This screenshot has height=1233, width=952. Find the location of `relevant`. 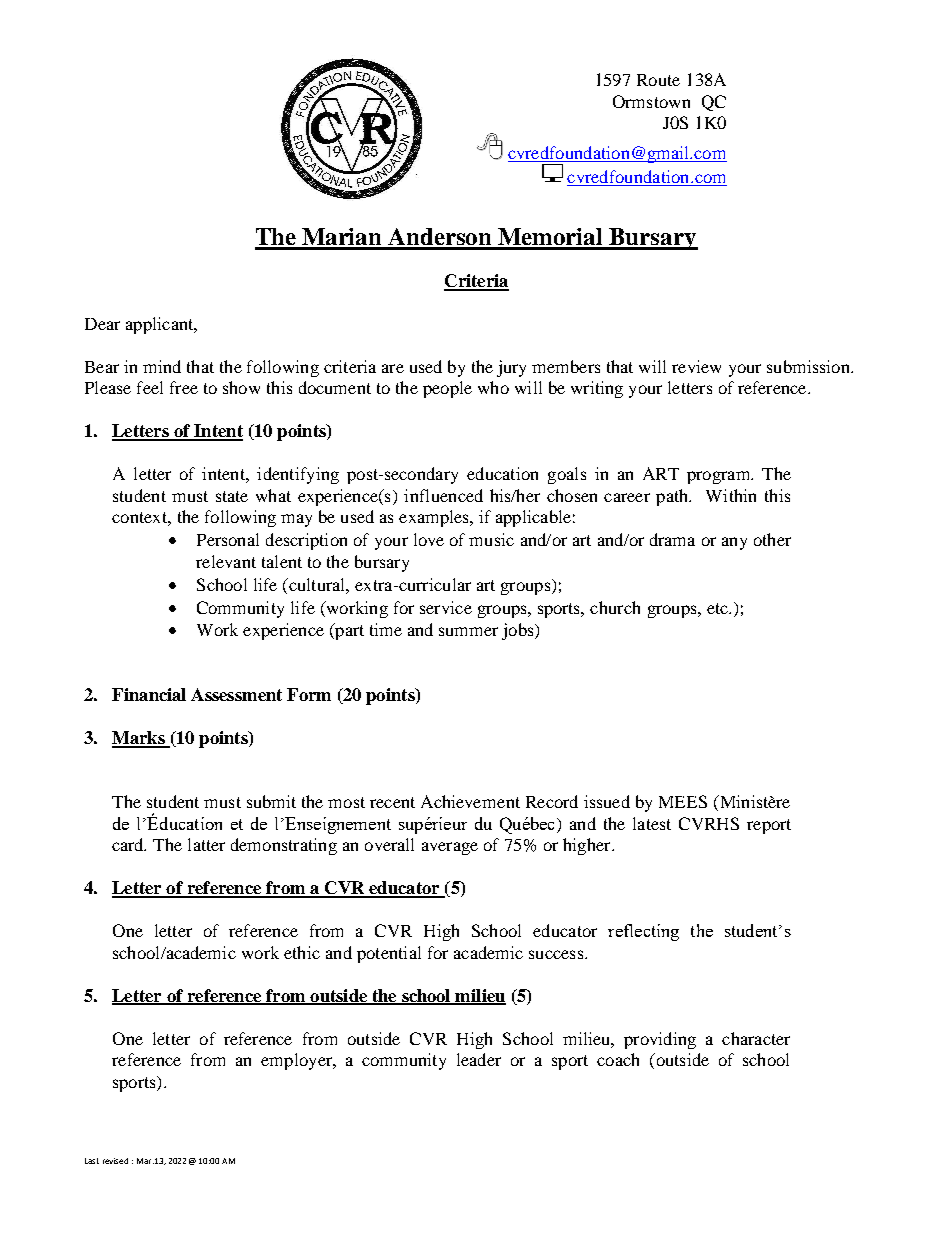

relevant is located at coordinates (226, 561).
